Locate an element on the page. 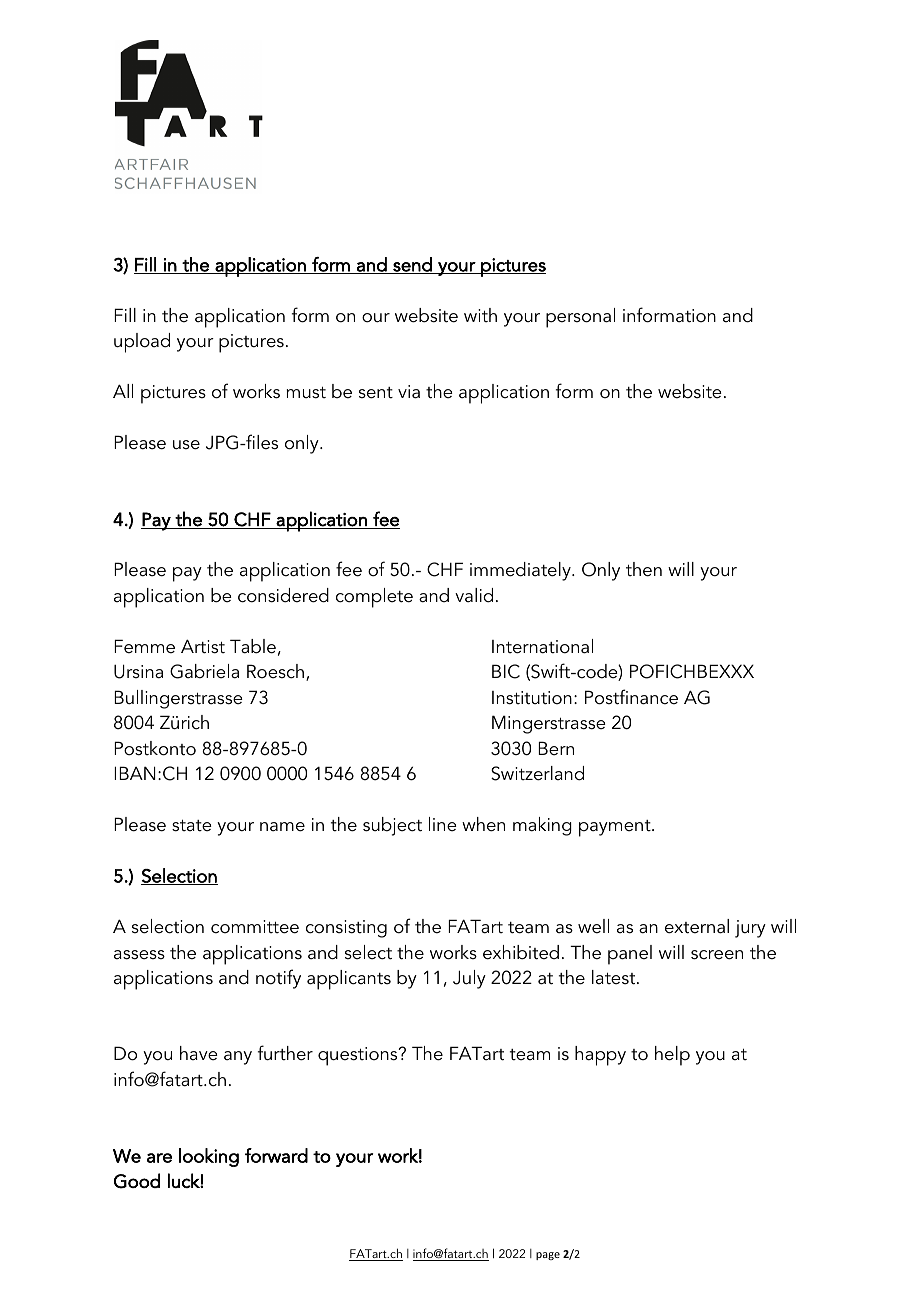 The image size is (924, 1308). external is located at coordinates (697, 926).
